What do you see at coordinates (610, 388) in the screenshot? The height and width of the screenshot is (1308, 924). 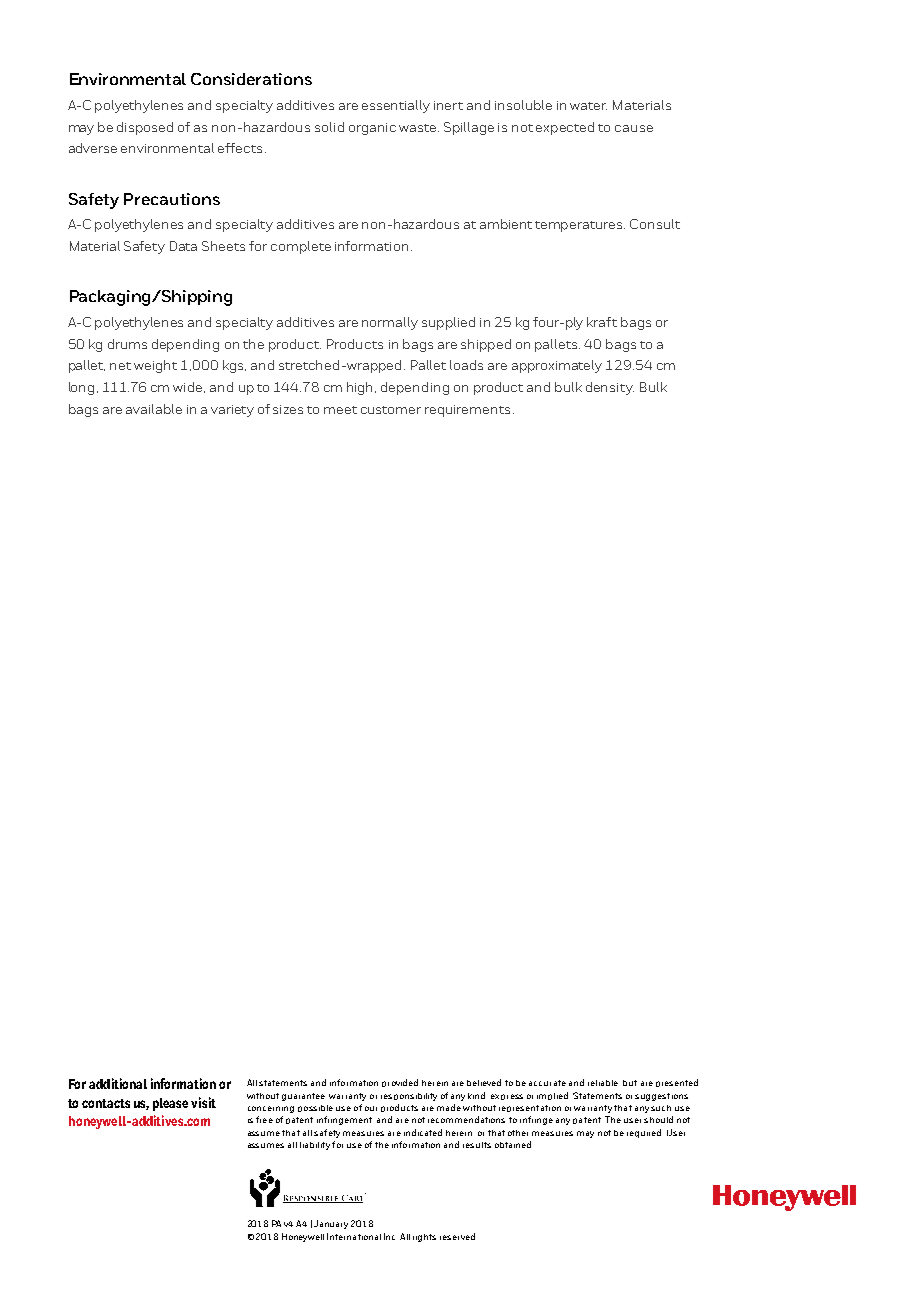 I see `density` at bounding box center [610, 388].
